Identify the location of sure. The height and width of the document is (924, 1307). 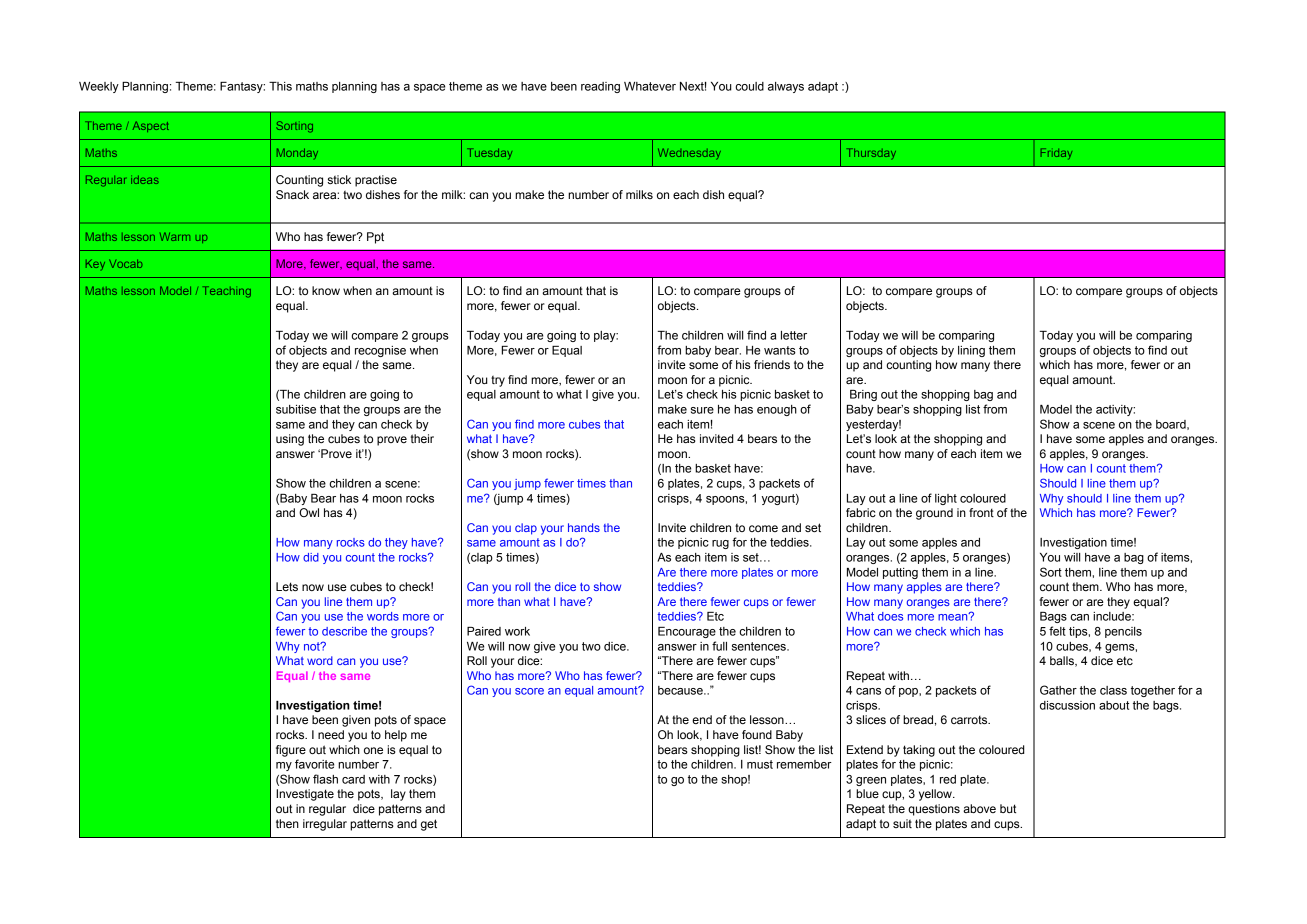
(702, 410).
